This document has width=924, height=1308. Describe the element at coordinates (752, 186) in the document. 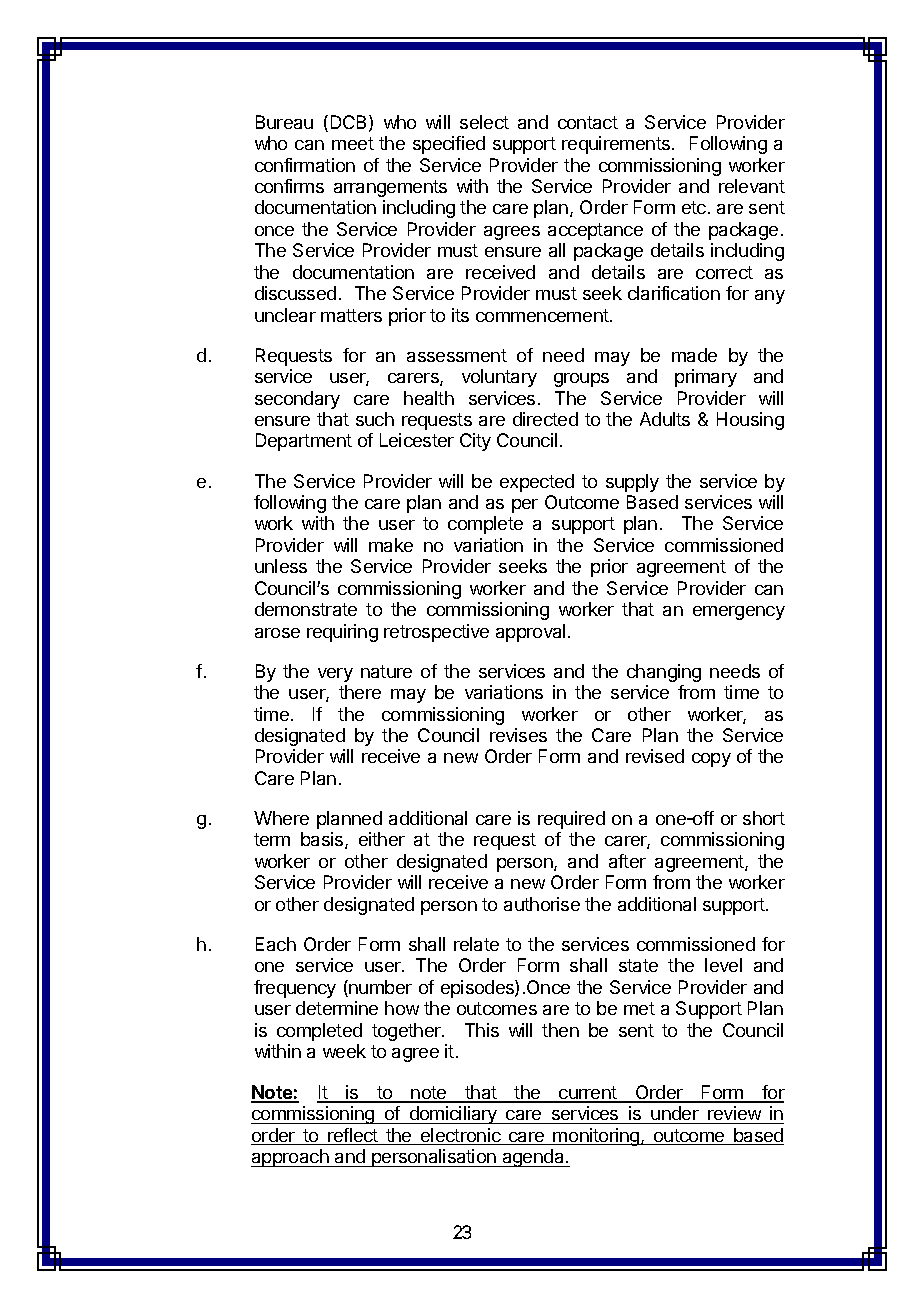

I see `relevant` at that location.
